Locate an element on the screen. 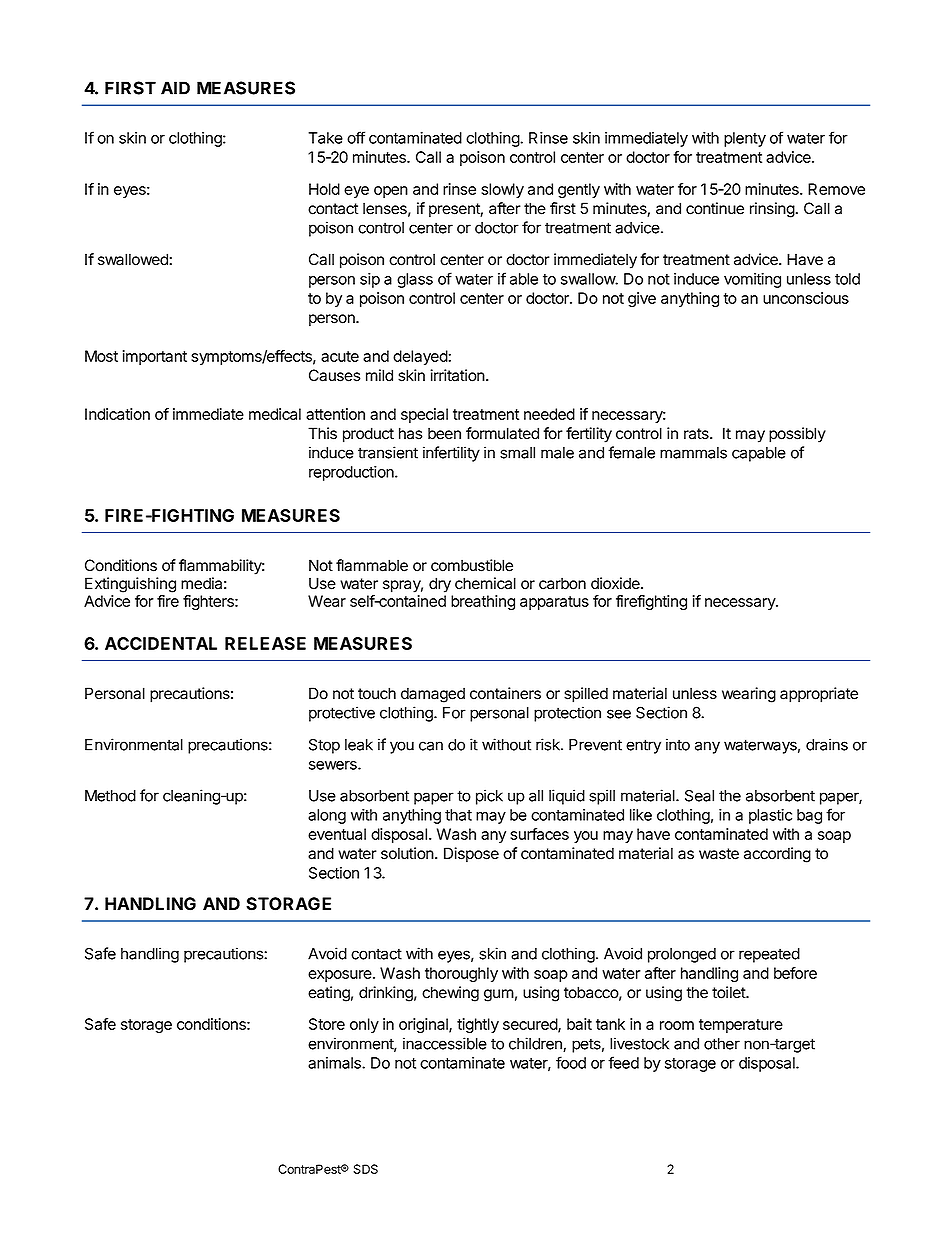 This screenshot has height=1233, width=952. AID is located at coordinates (175, 88).
